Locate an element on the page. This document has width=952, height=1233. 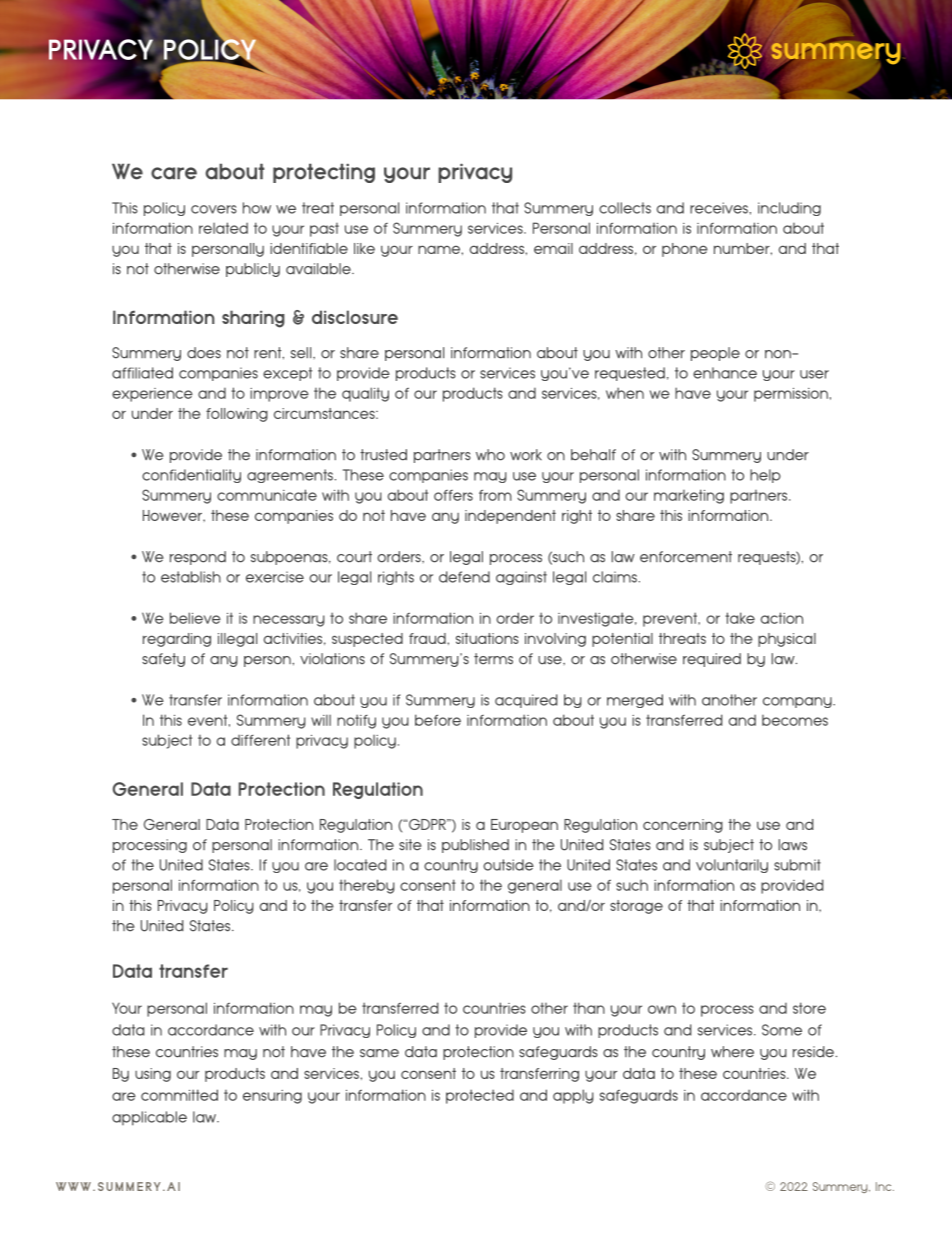
concerning is located at coordinates (683, 826).
